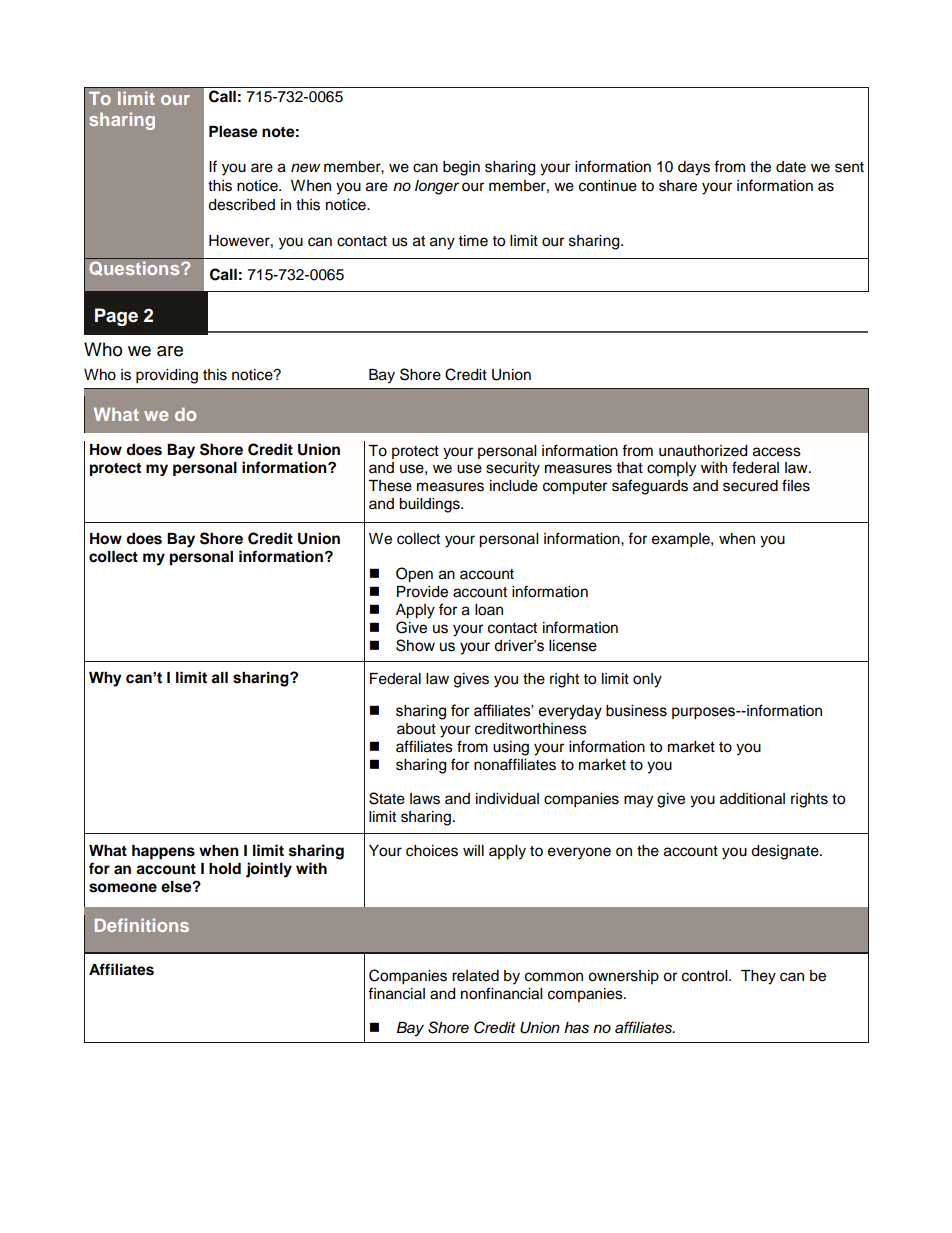  I want to click on date, so click(791, 167).
